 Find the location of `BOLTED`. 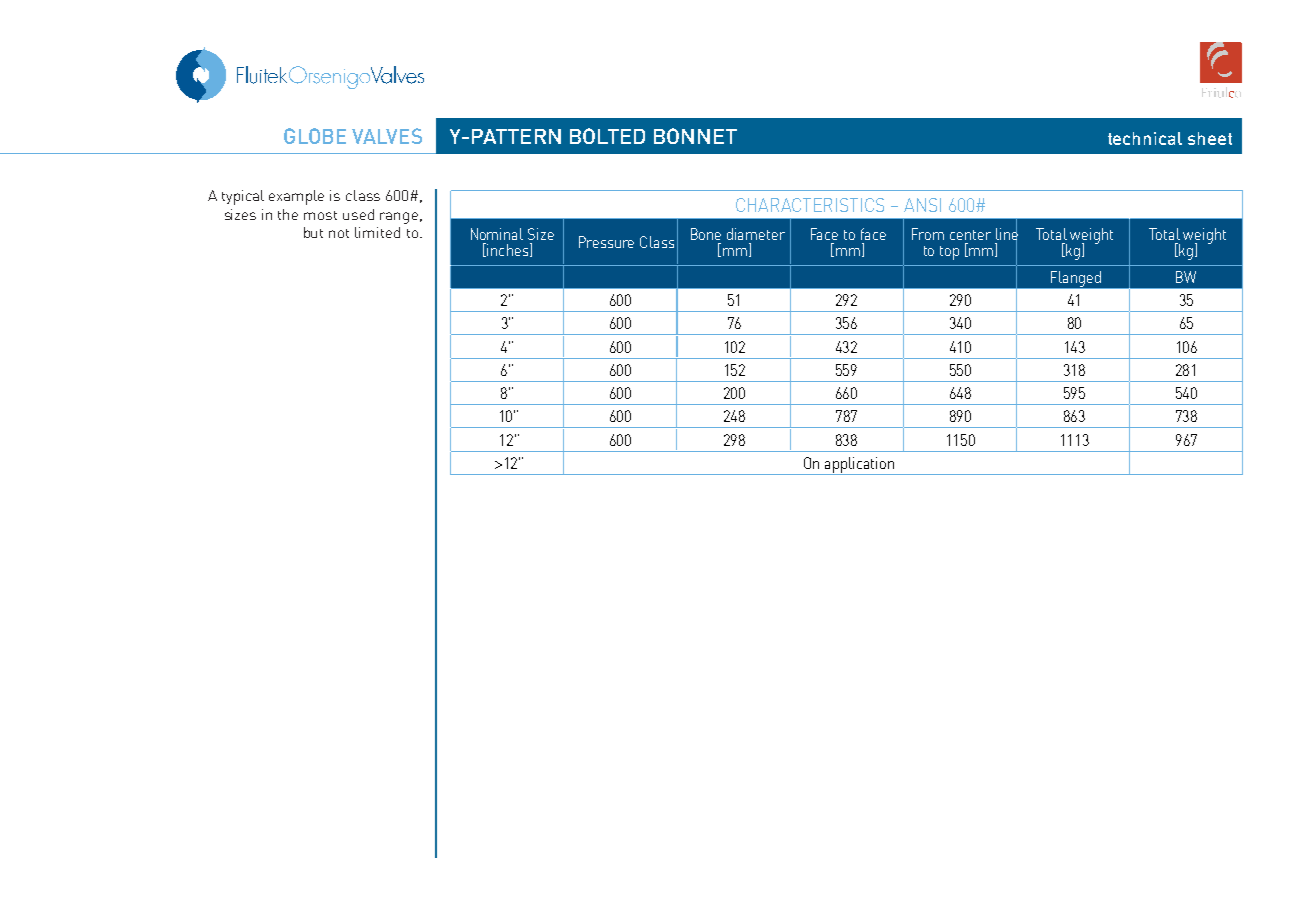

BOLTED is located at coordinates (607, 136).
